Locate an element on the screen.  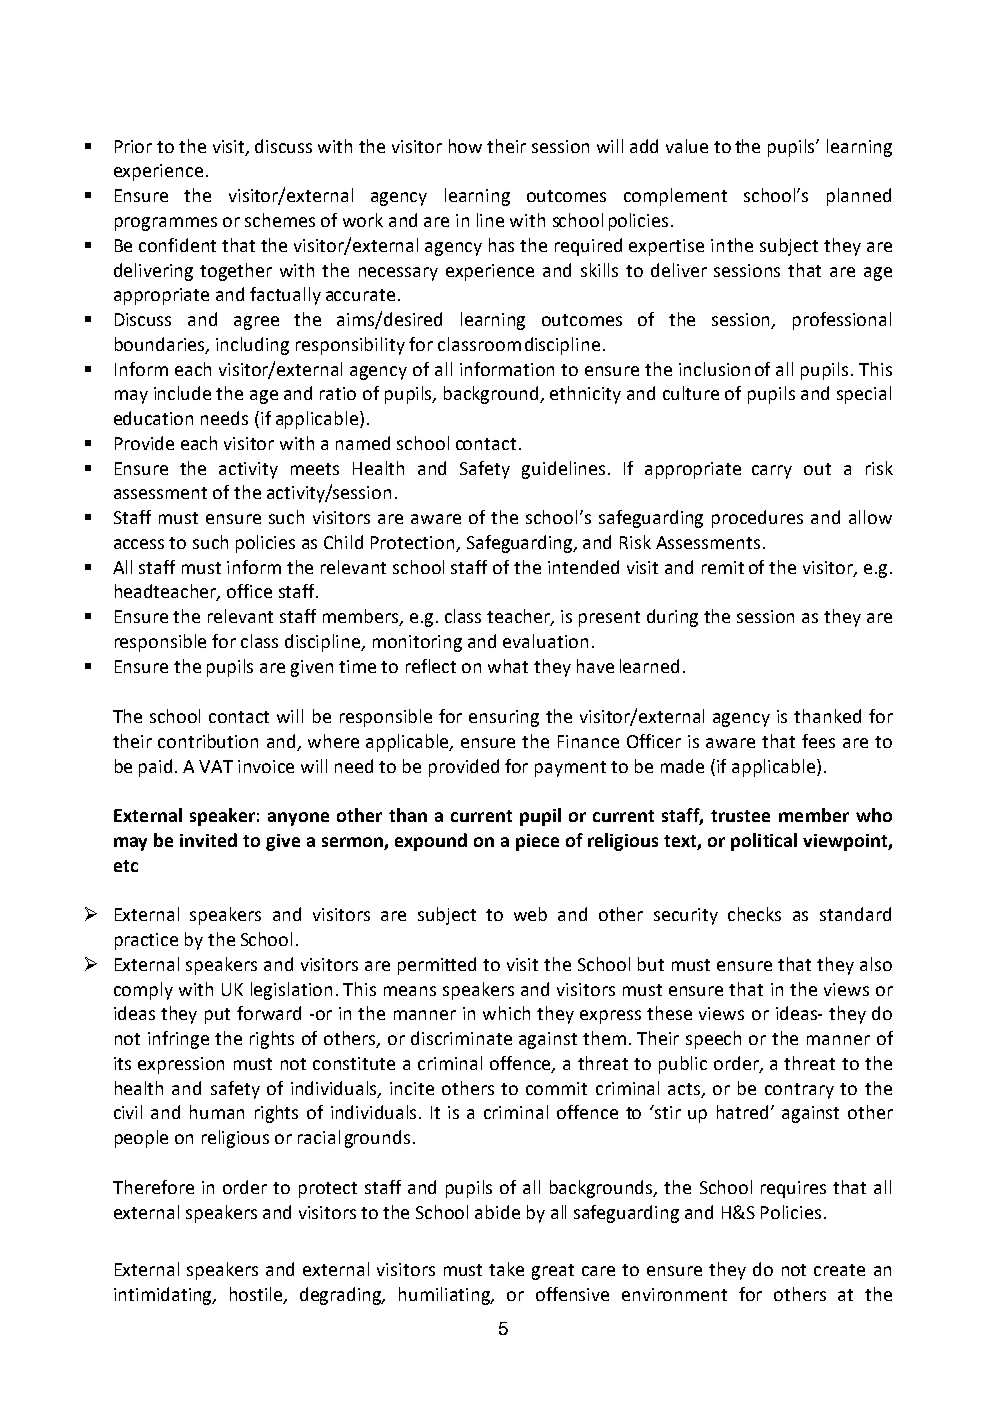
create is located at coordinates (839, 1270).
